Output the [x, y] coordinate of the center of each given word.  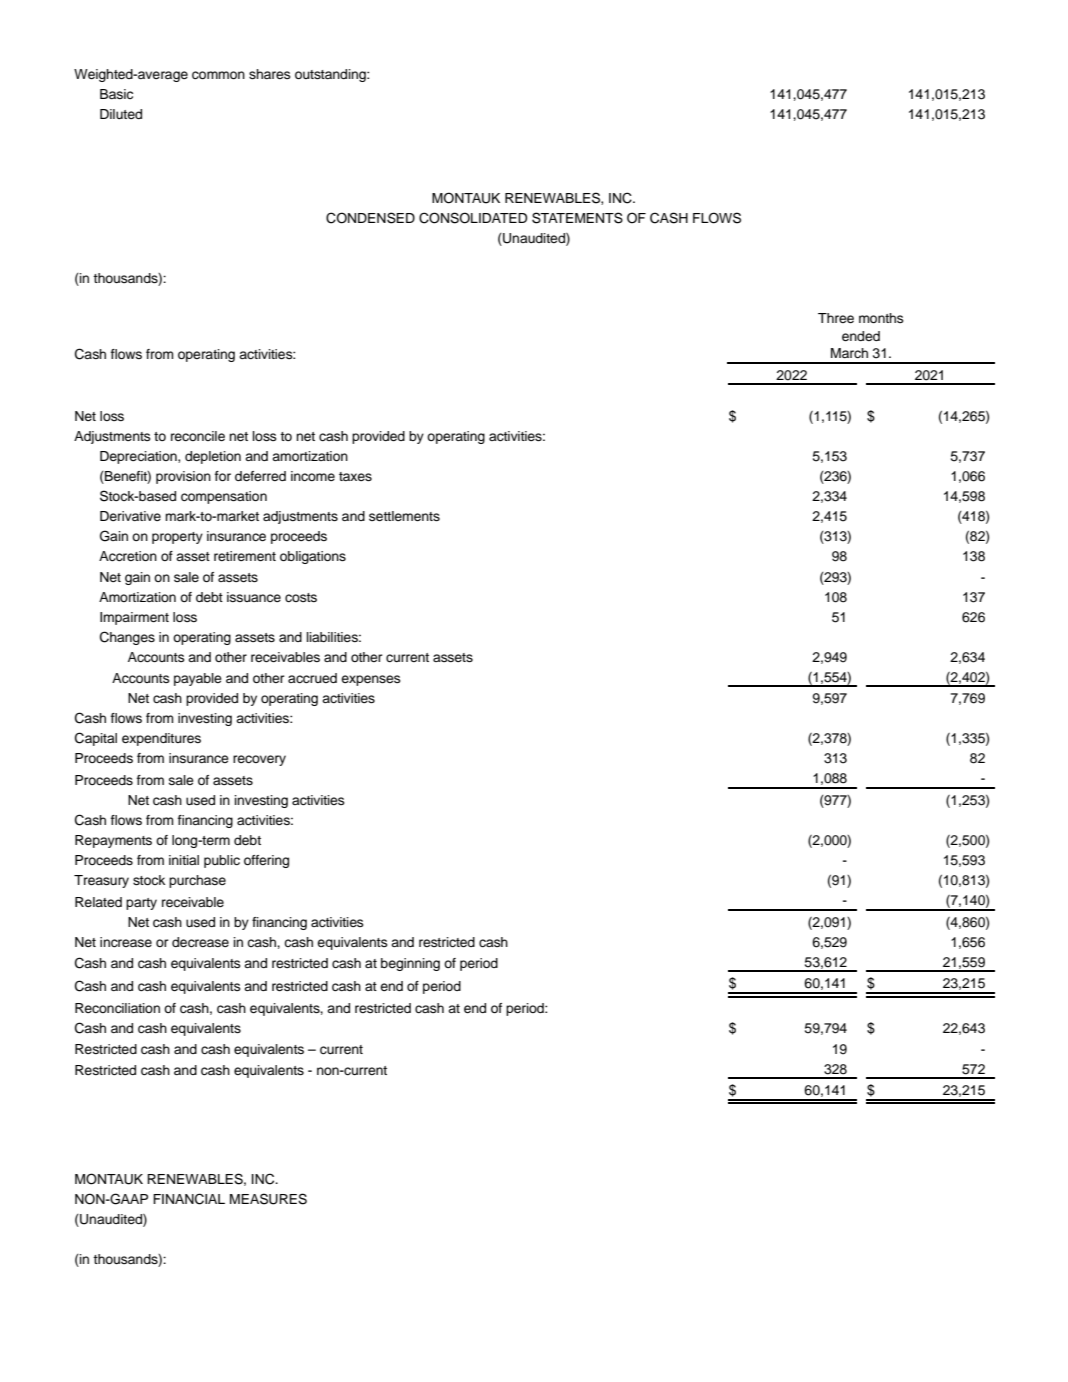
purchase [197, 881]
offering [266, 861]
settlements [404, 516]
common [218, 75]
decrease [200, 942]
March [849, 353]
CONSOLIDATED [473, 218]
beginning [410, 964]
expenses [371, 680]
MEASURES [268, 1199]
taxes [355, 476]
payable [198, 679]
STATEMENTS [577, 218]
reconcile [198, 436]
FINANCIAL [189, 1199]
